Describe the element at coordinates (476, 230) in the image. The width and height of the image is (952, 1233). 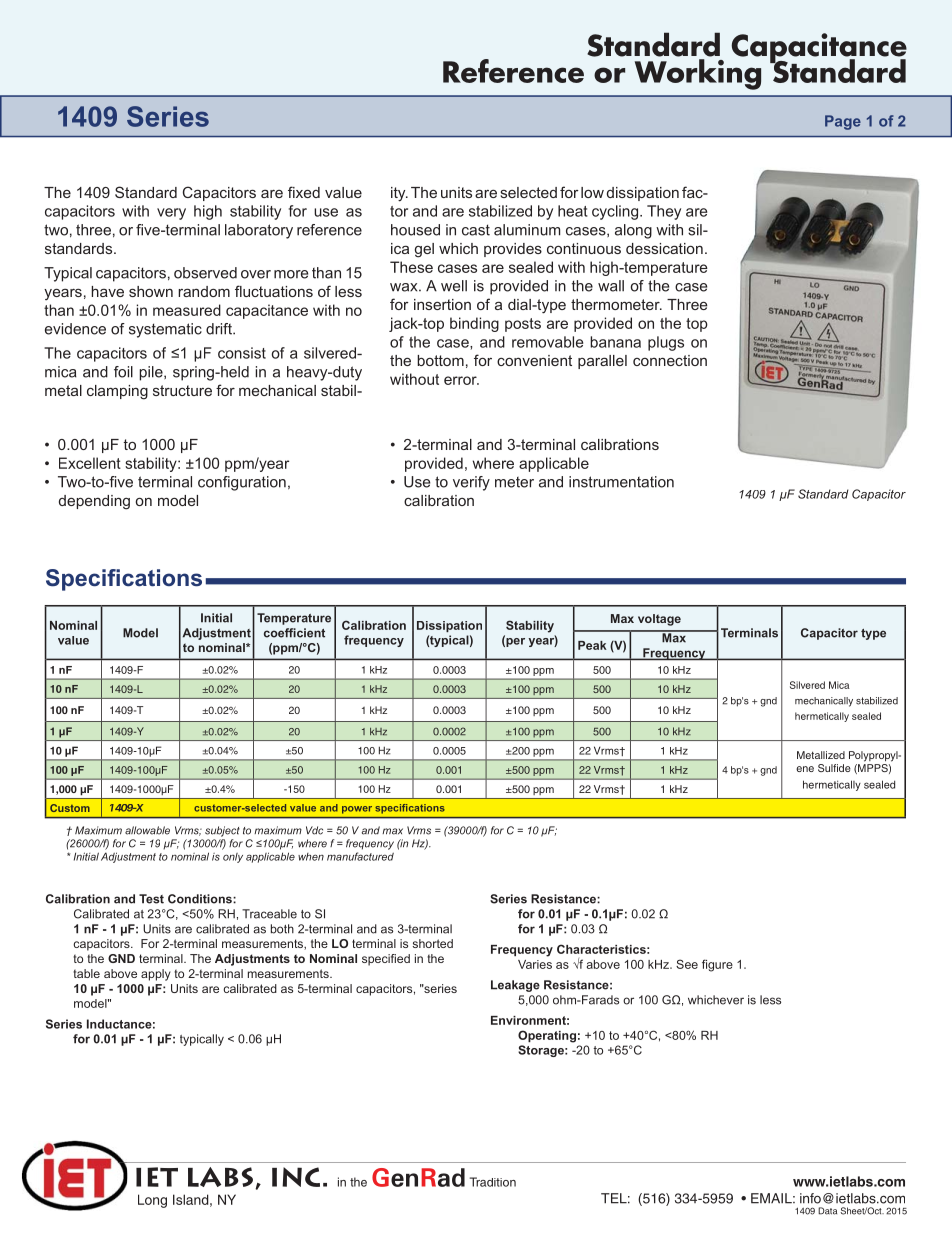
I see `cast` at that location.
